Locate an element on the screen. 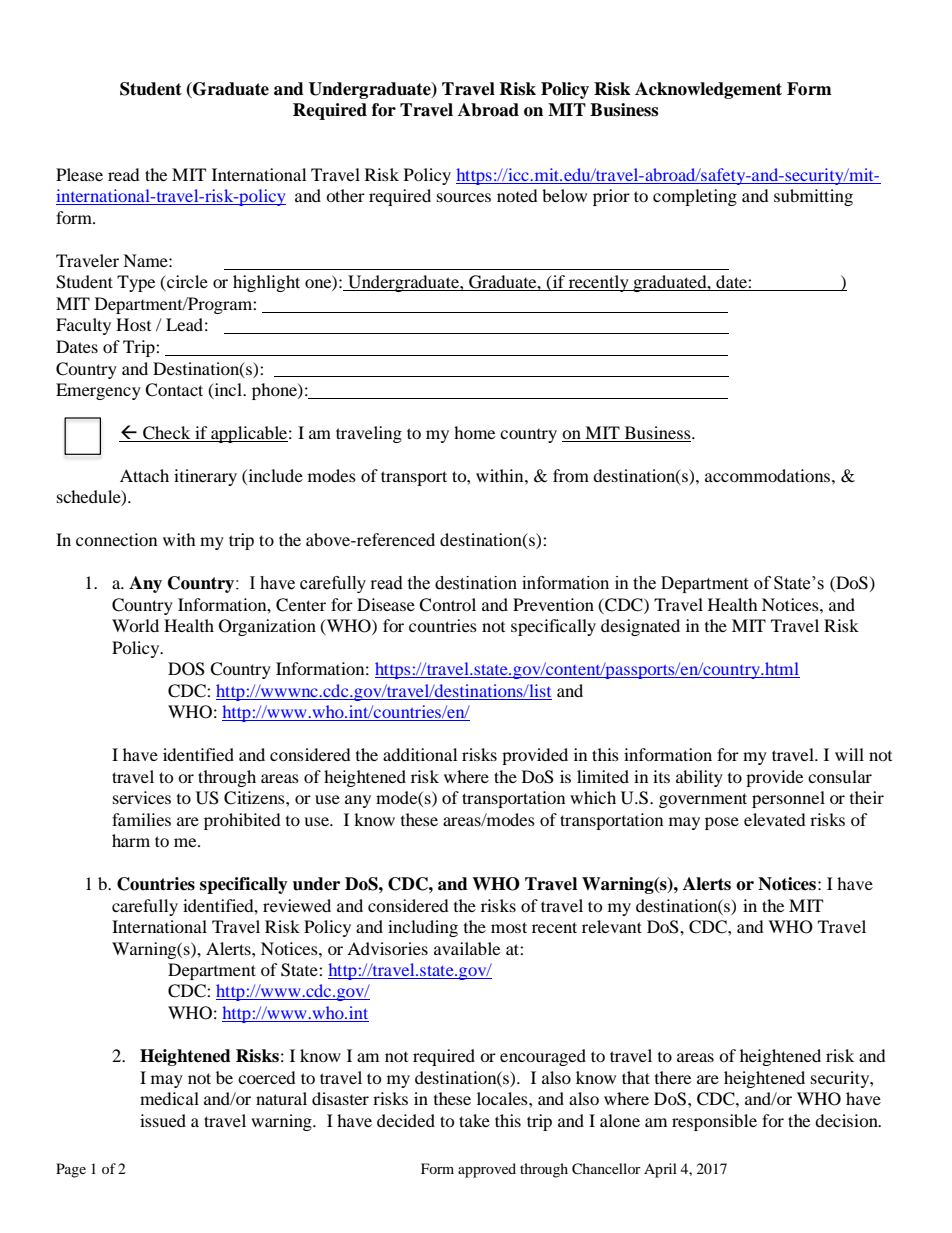 This screenshot has height=1233, width=952. sources is located at coordinates (464, 197).
